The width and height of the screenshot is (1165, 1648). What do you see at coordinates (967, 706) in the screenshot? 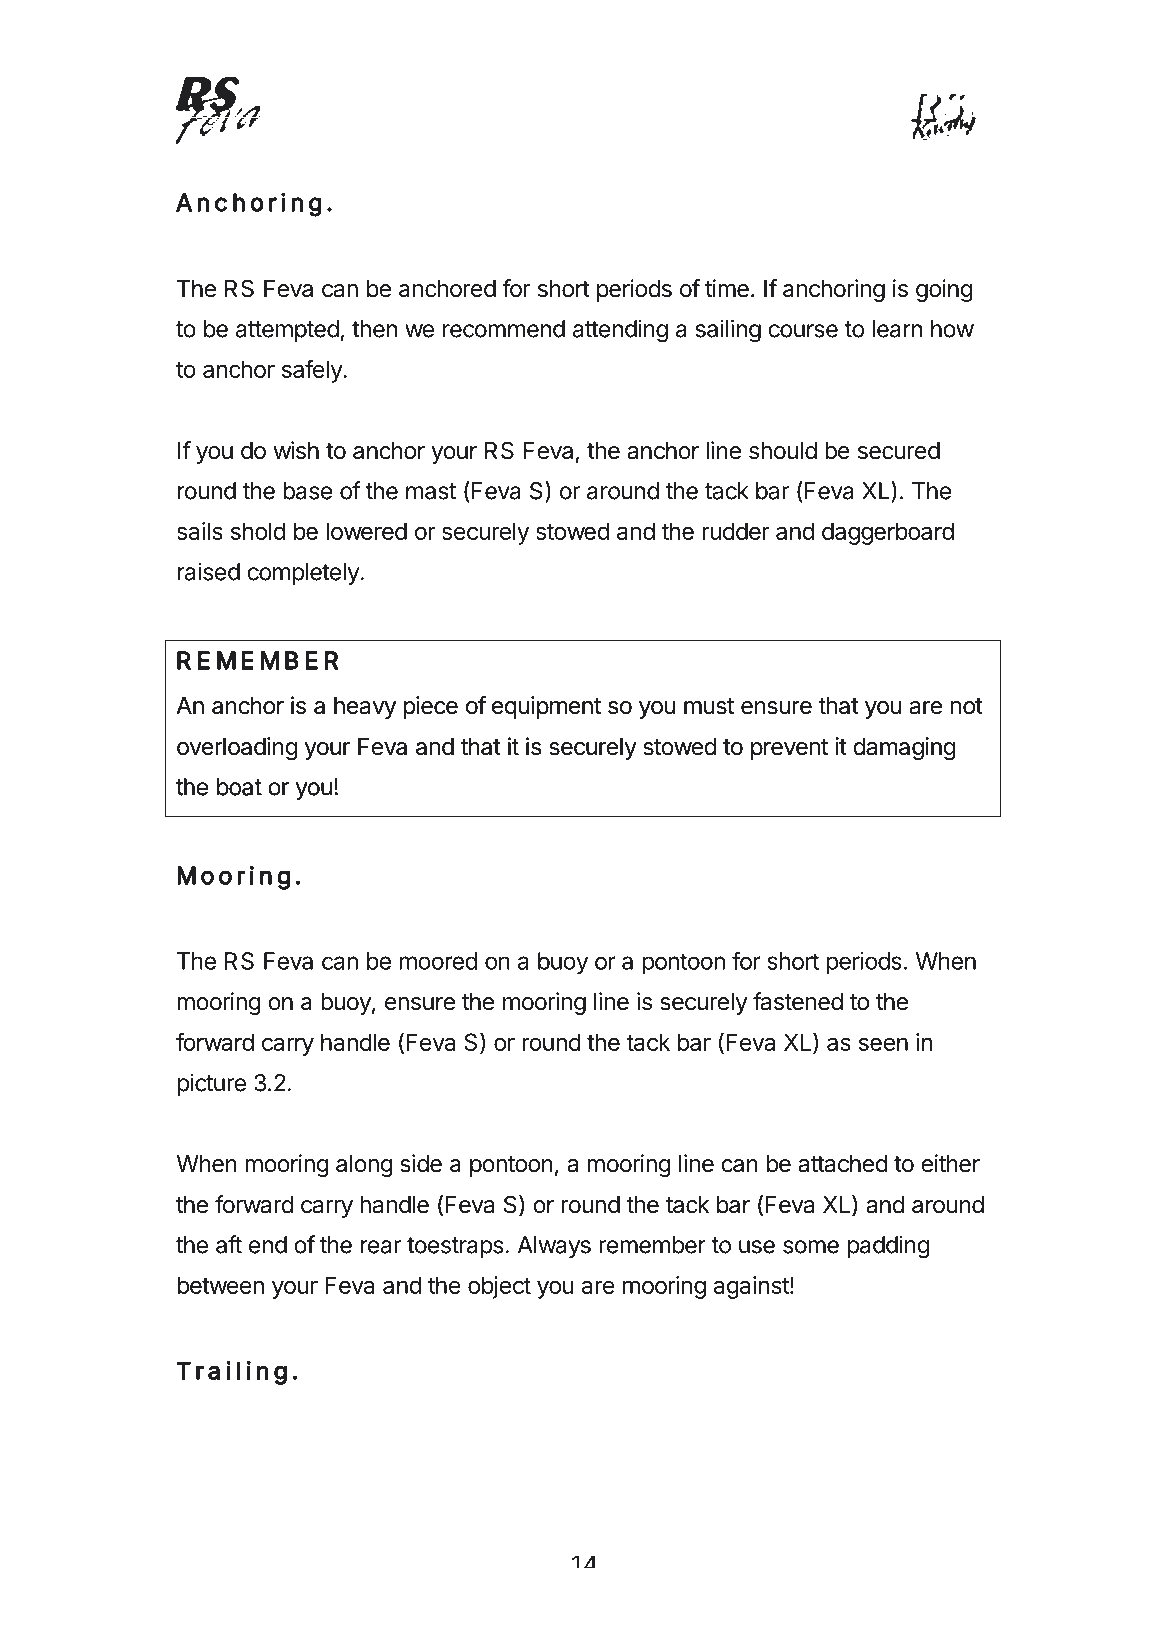
I see `not` at bounding box center [967, 706].
